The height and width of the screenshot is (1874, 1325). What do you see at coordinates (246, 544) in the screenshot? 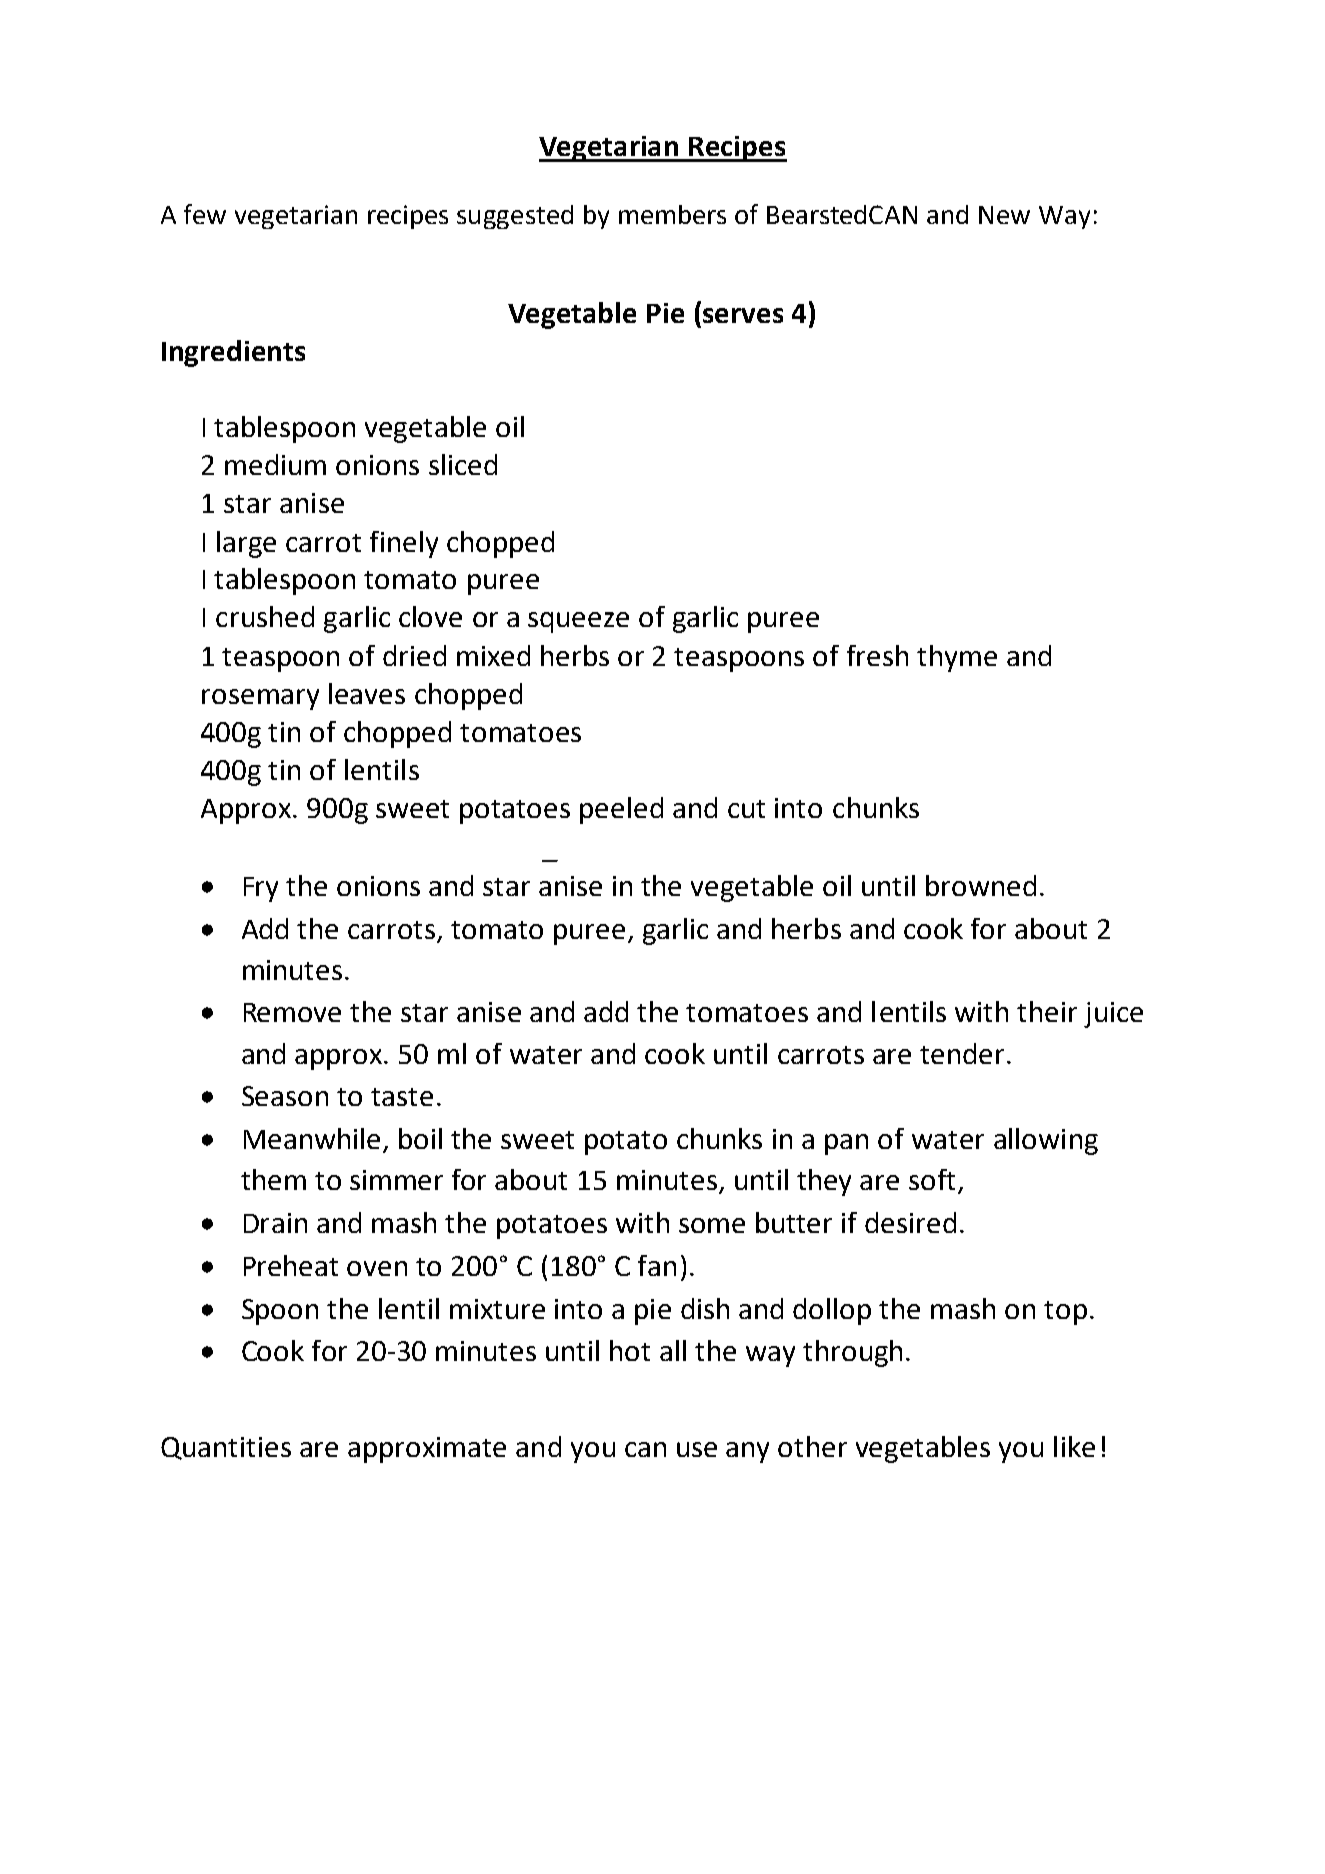
I see `large` at bounding box center [246, 544].
